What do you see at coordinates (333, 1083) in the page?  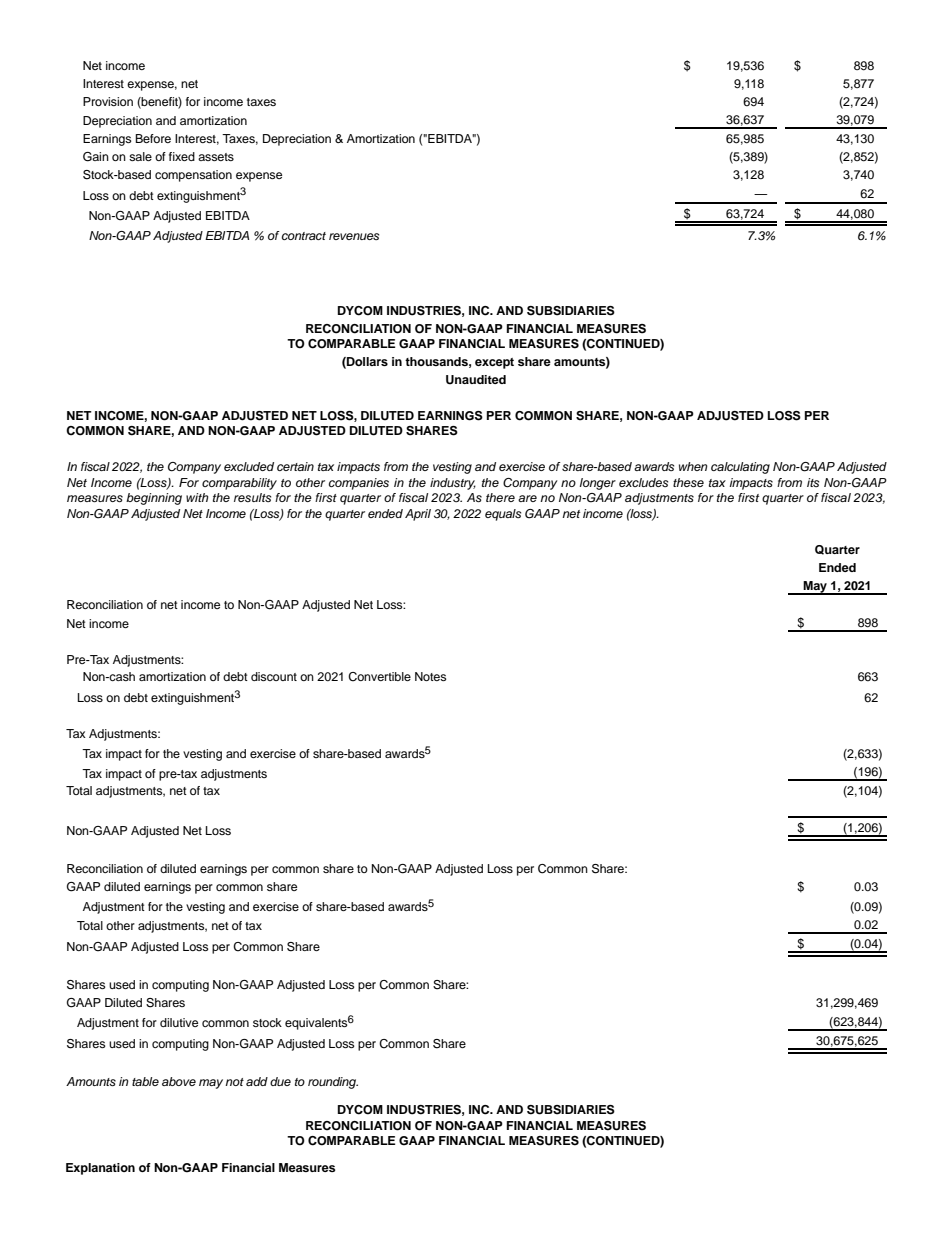 I see `rounding` at bounding box center [333, 1083].
